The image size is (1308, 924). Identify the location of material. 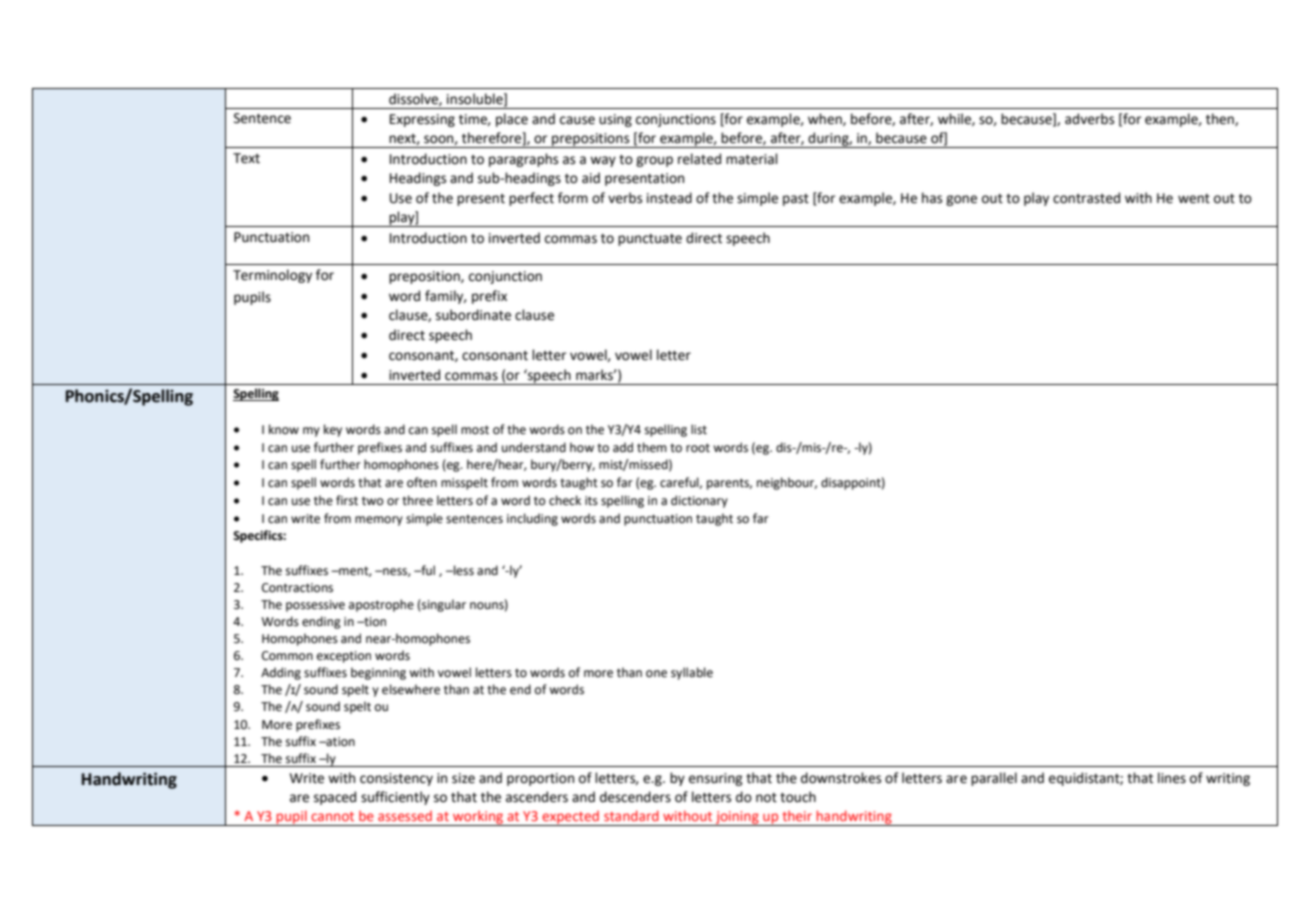
(752, 159).
